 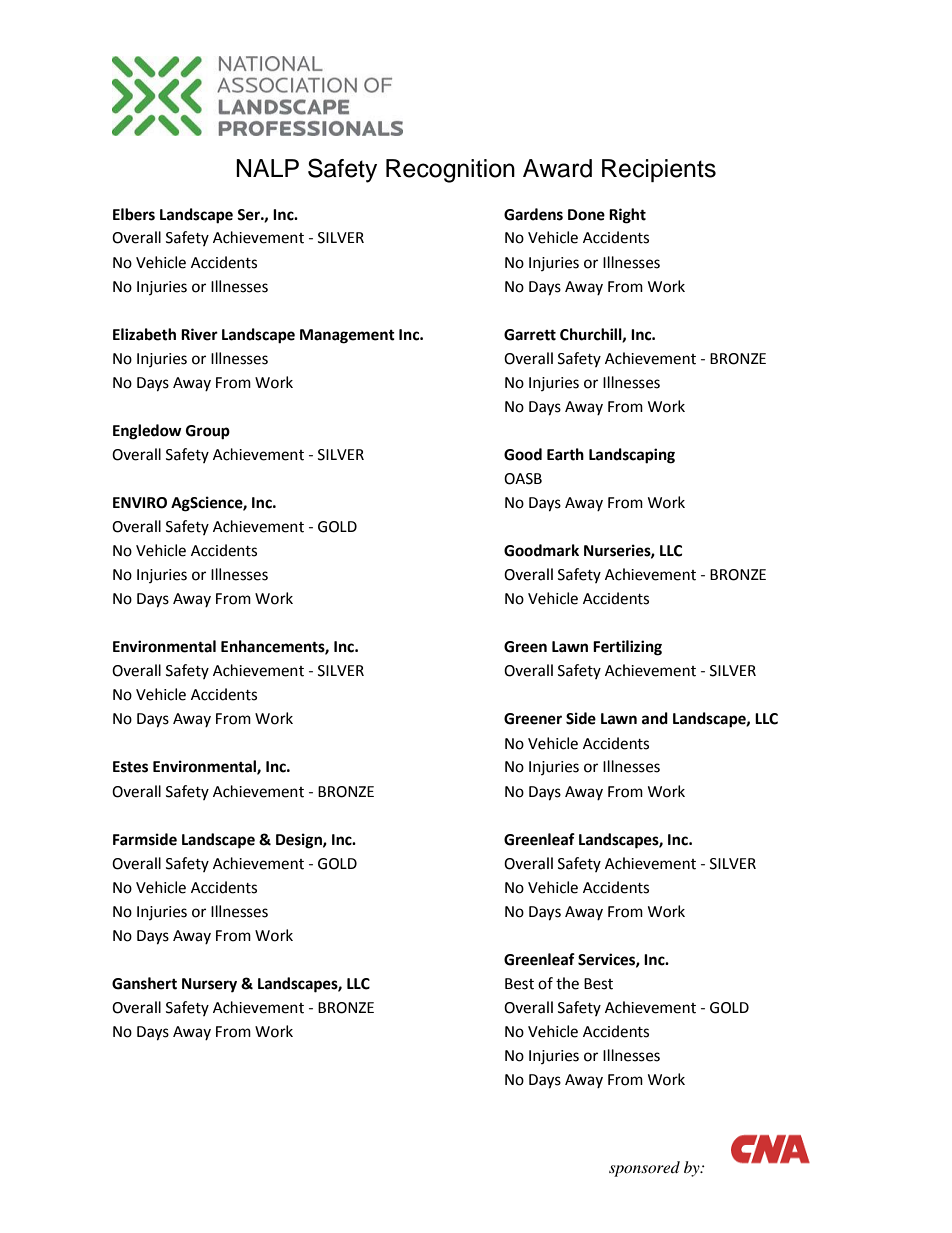 What do you see at coordinates (567, 983) in the document?
I see `the` at bounding box center [567, 983].
